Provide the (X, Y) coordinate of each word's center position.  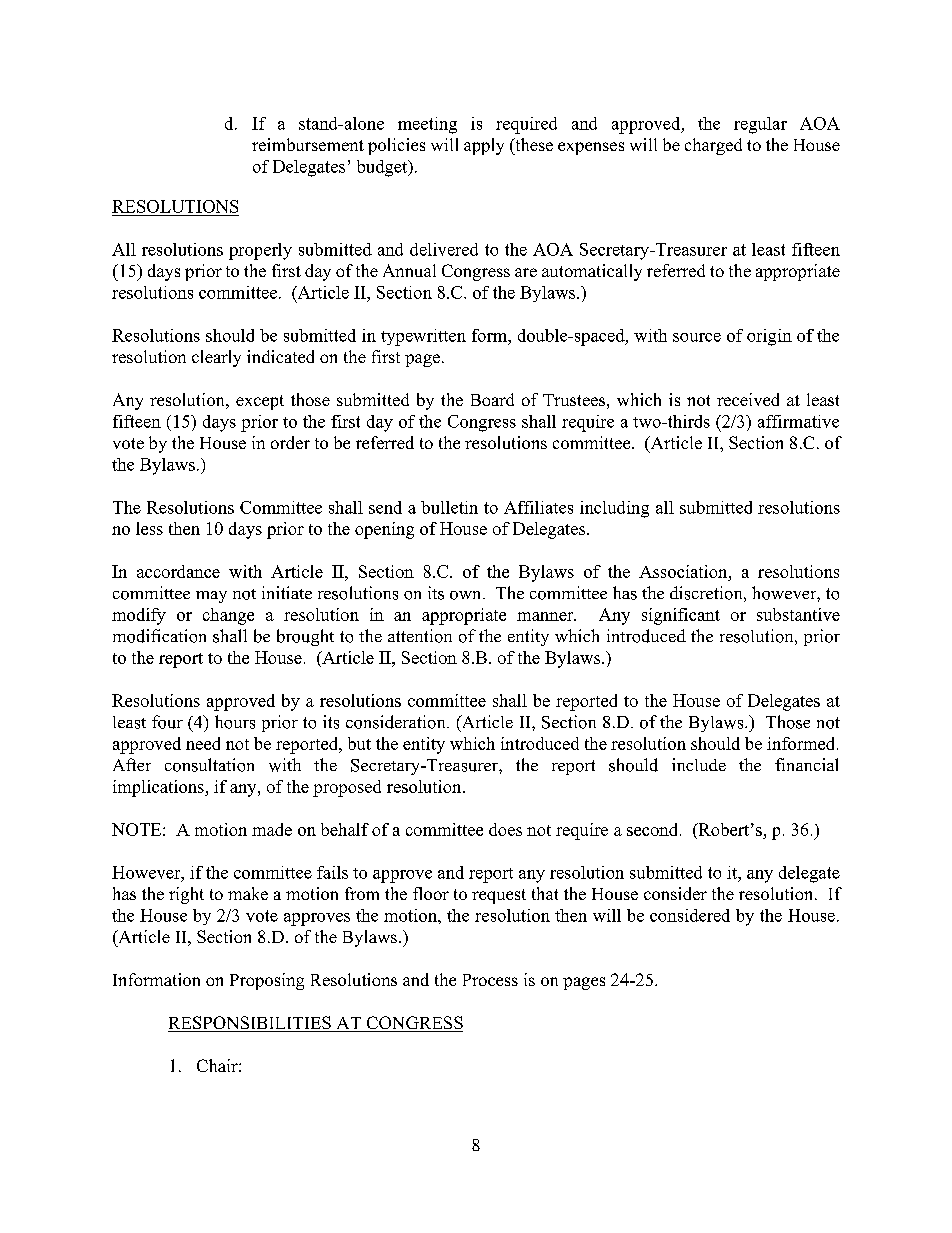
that (545, 893)
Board (492, 399)
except (260, 402)
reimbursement (308, 144)
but (359, 743)
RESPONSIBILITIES (250, 1024)
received (748, 399)
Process (490, 980)
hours (235, 722)
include (699, 764)
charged (713, 146)
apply (484, 146)
